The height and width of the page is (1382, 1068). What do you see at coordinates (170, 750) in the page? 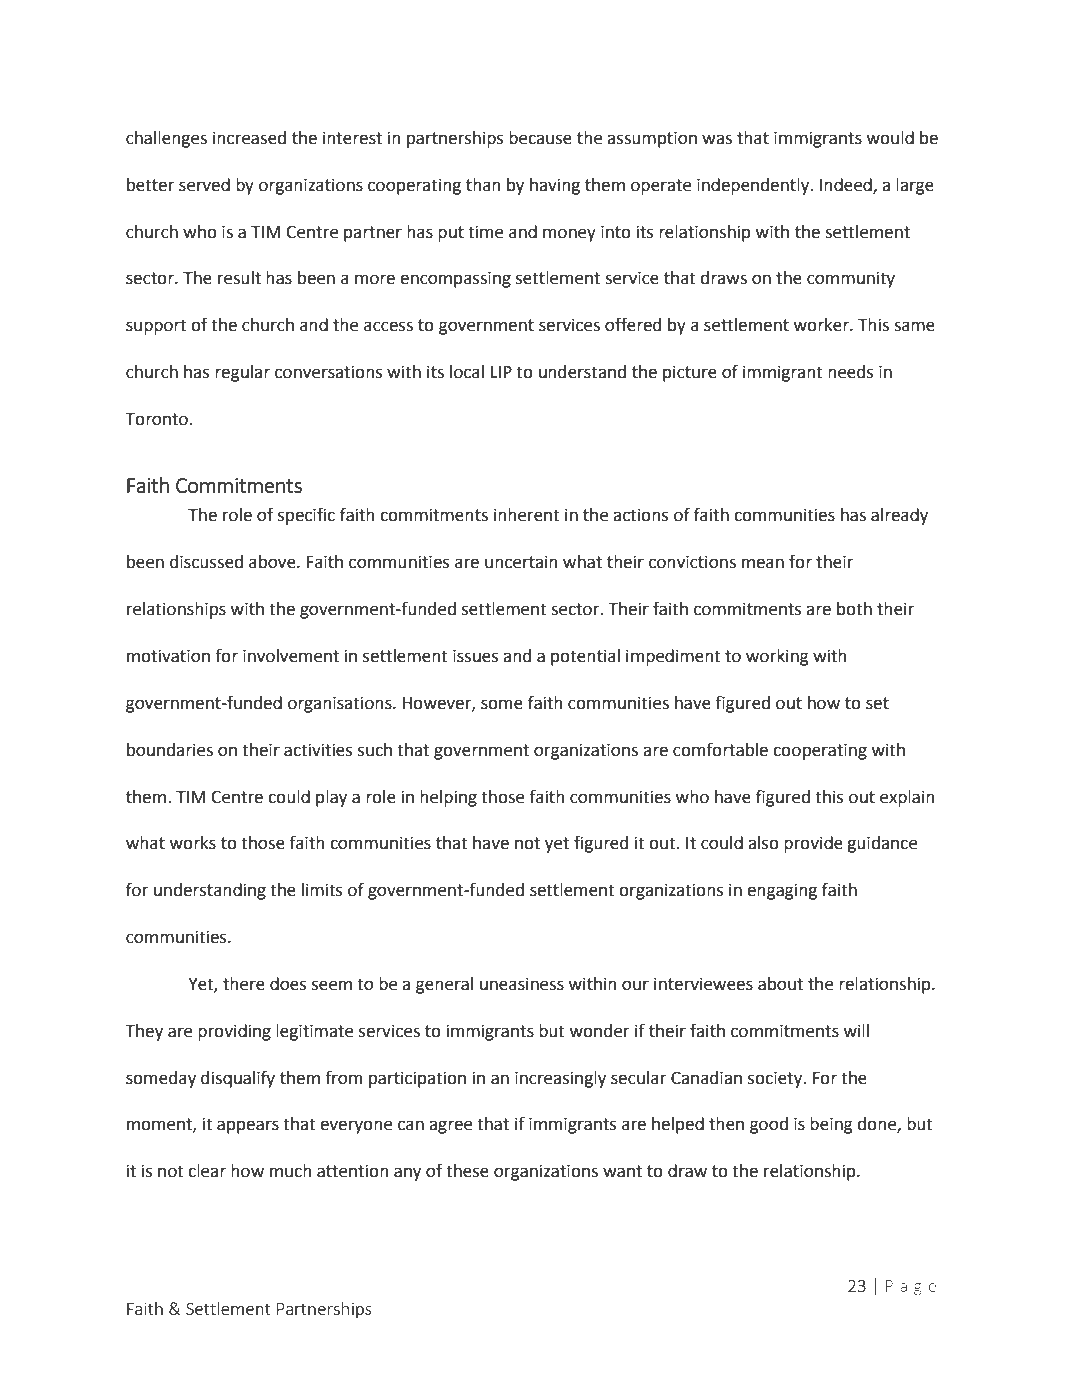
I see `boundaries` at bounding box center [170, 750].
